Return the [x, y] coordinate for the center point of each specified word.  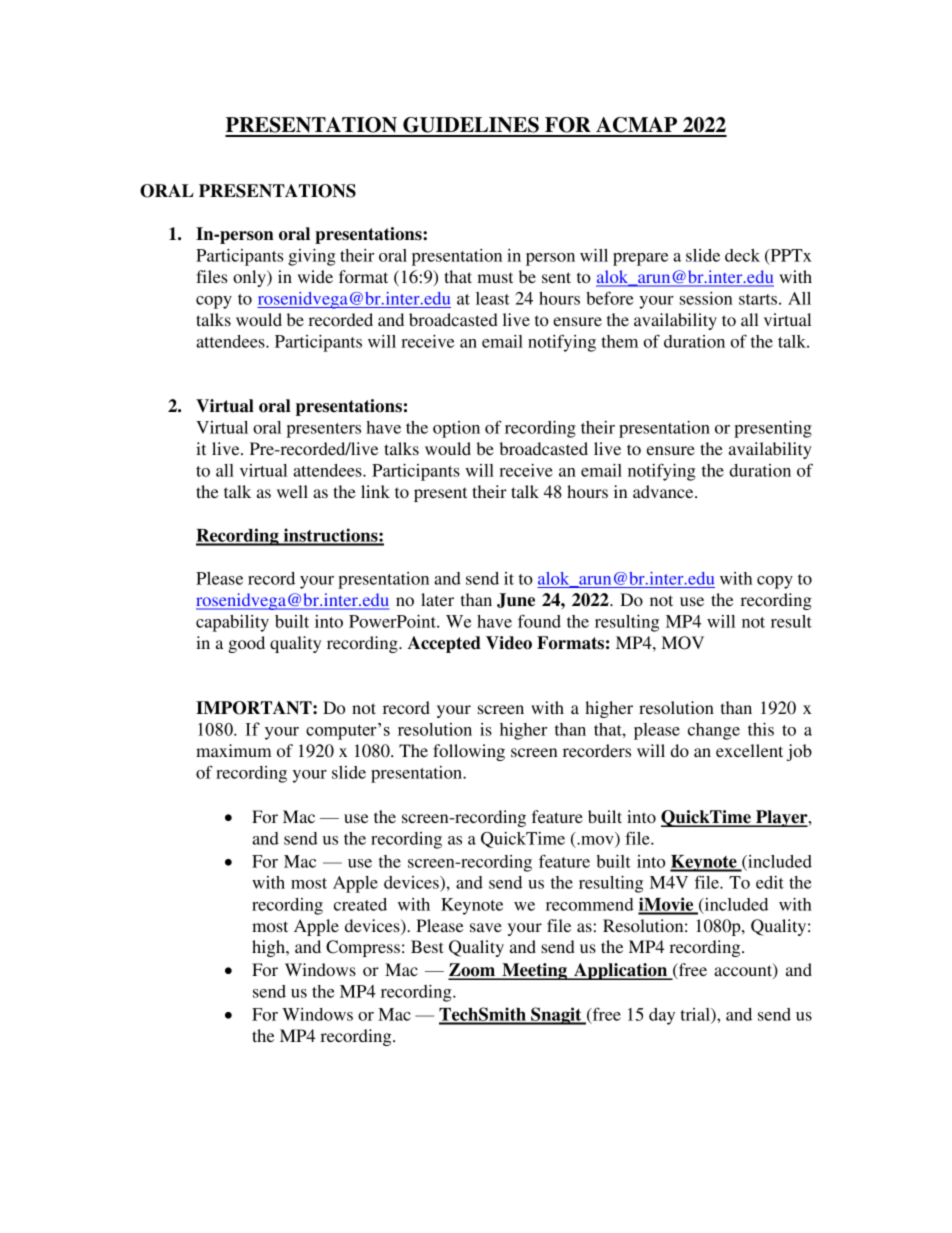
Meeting [534, 971]
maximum [233, 750]
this [761, 729]
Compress [363, 948]
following [469, 752]
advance [664, 491]
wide [315, 276]
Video [509, 643]
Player [782, 818]
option [456, 429]
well [292, 491]
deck [742, 255]
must [495, 277]
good [246, 644]
